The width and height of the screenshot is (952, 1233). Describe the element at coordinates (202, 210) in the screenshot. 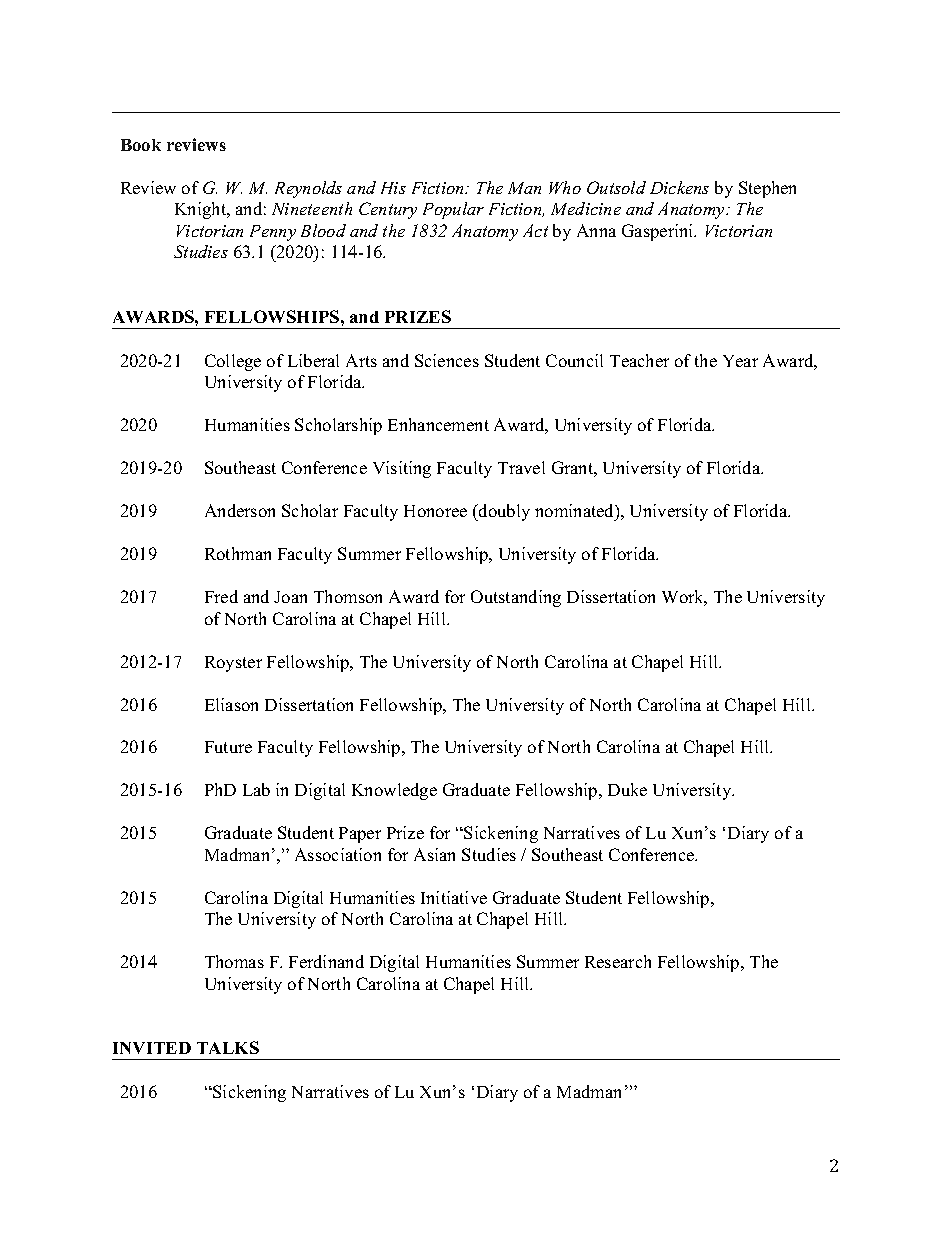

I see `Knight` at that location.
